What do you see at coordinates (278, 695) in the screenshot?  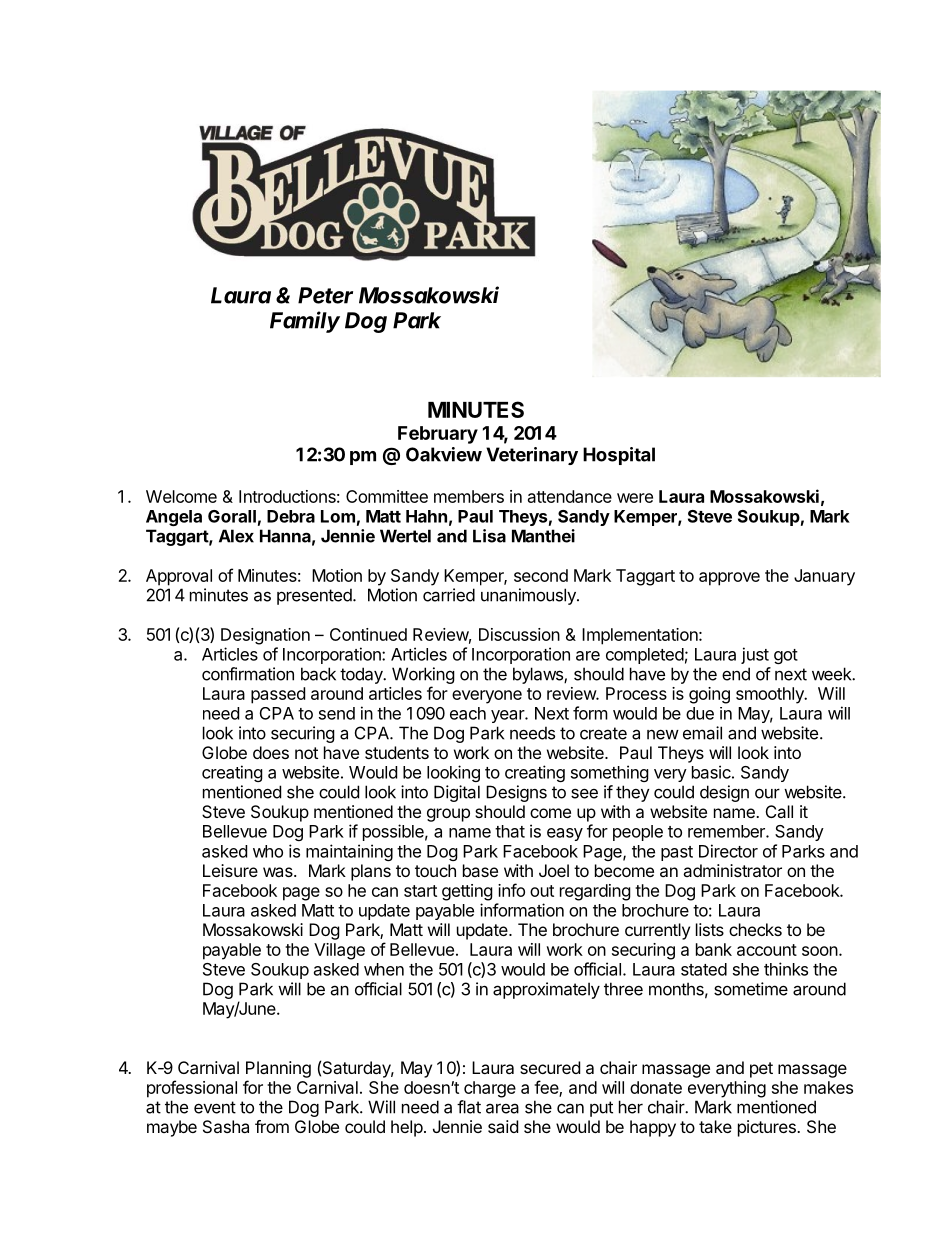 I see `passed` at bounding box center [278, 695].
